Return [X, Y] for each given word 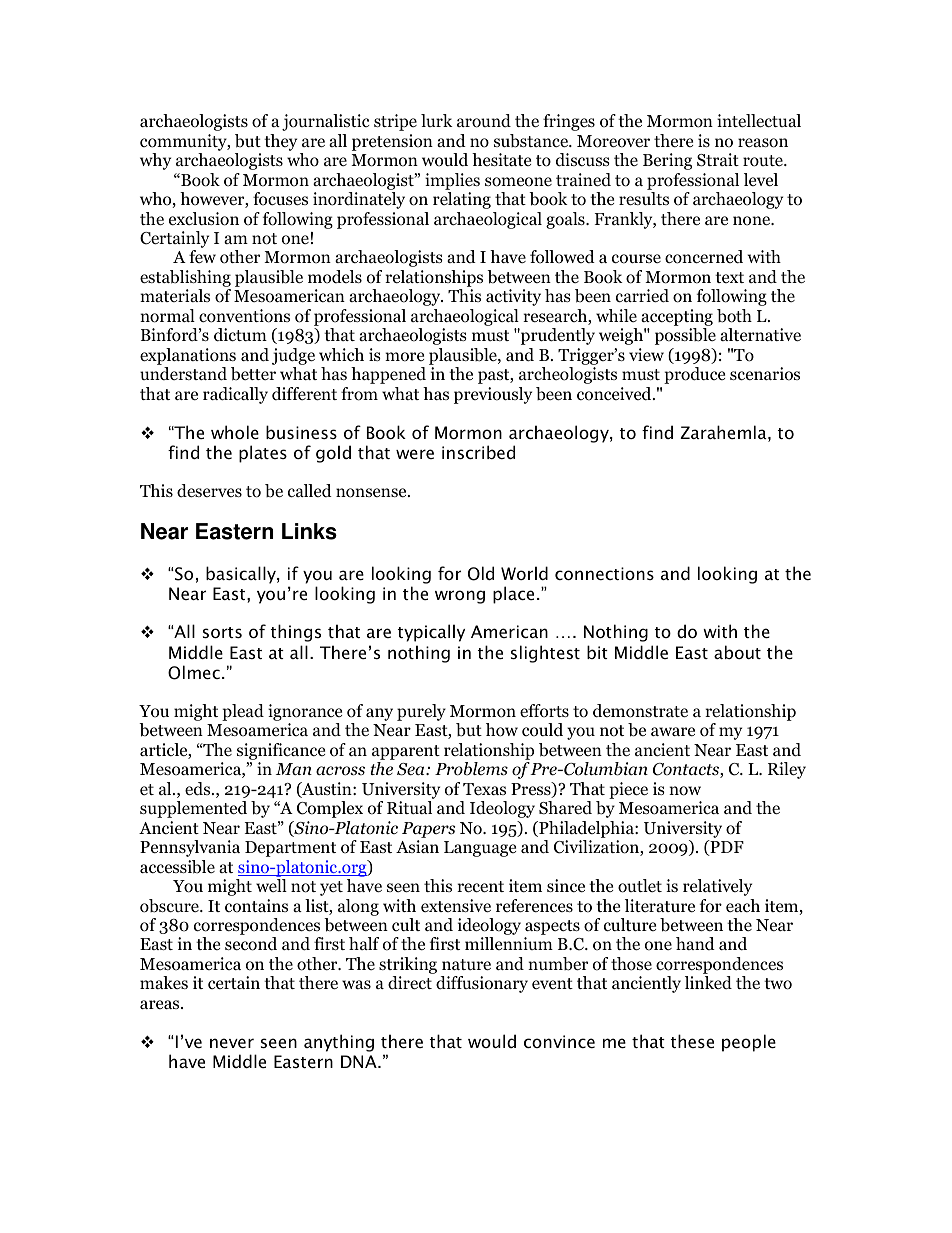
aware [673, 731]
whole [235, 432]
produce [694, 375]
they [280, 142]
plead [243, 712]
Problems [471, 769]
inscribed [478, 452]
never [232, 1043]
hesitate [501, 159]
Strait [718, 160]
